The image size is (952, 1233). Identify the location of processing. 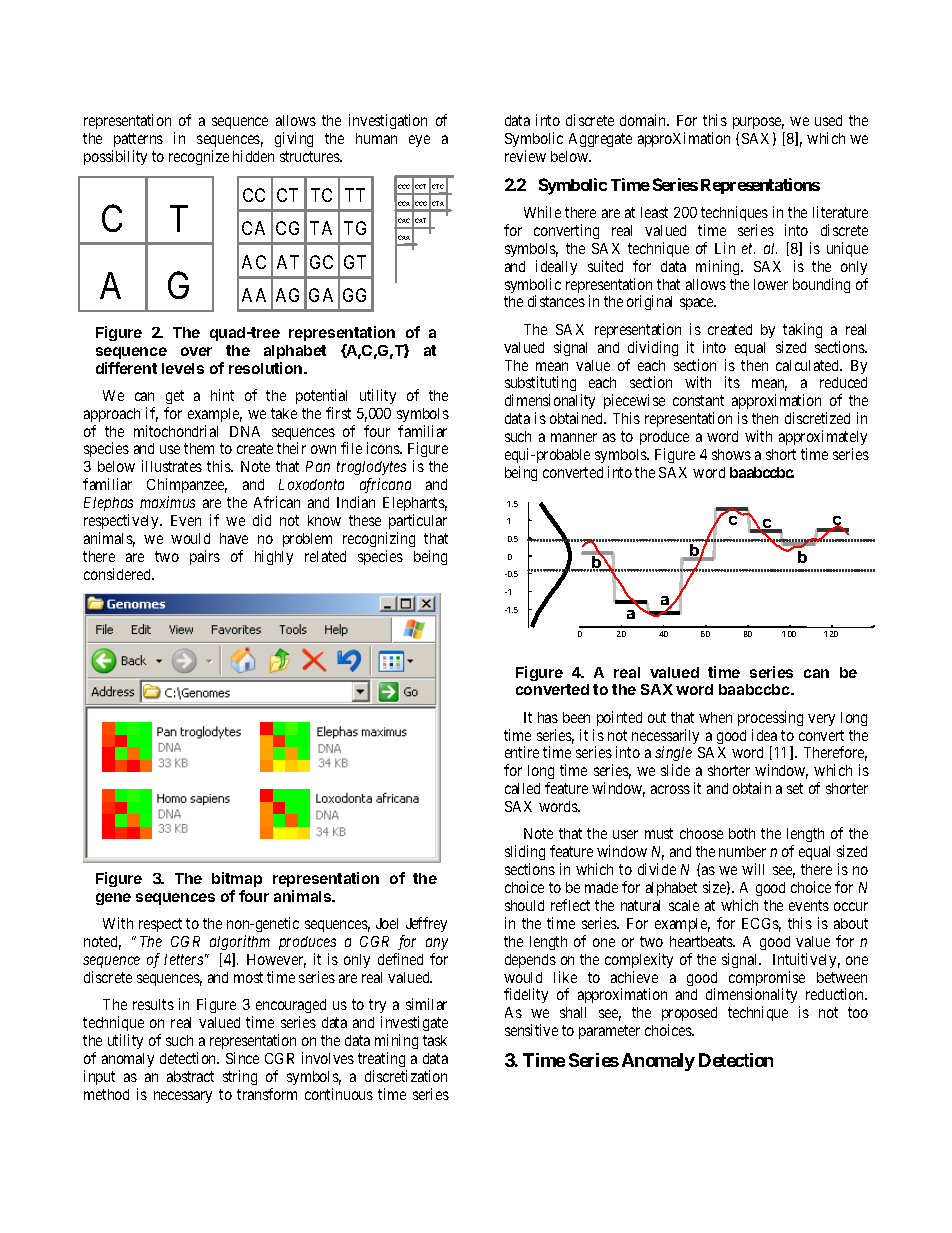
(770, 718).
